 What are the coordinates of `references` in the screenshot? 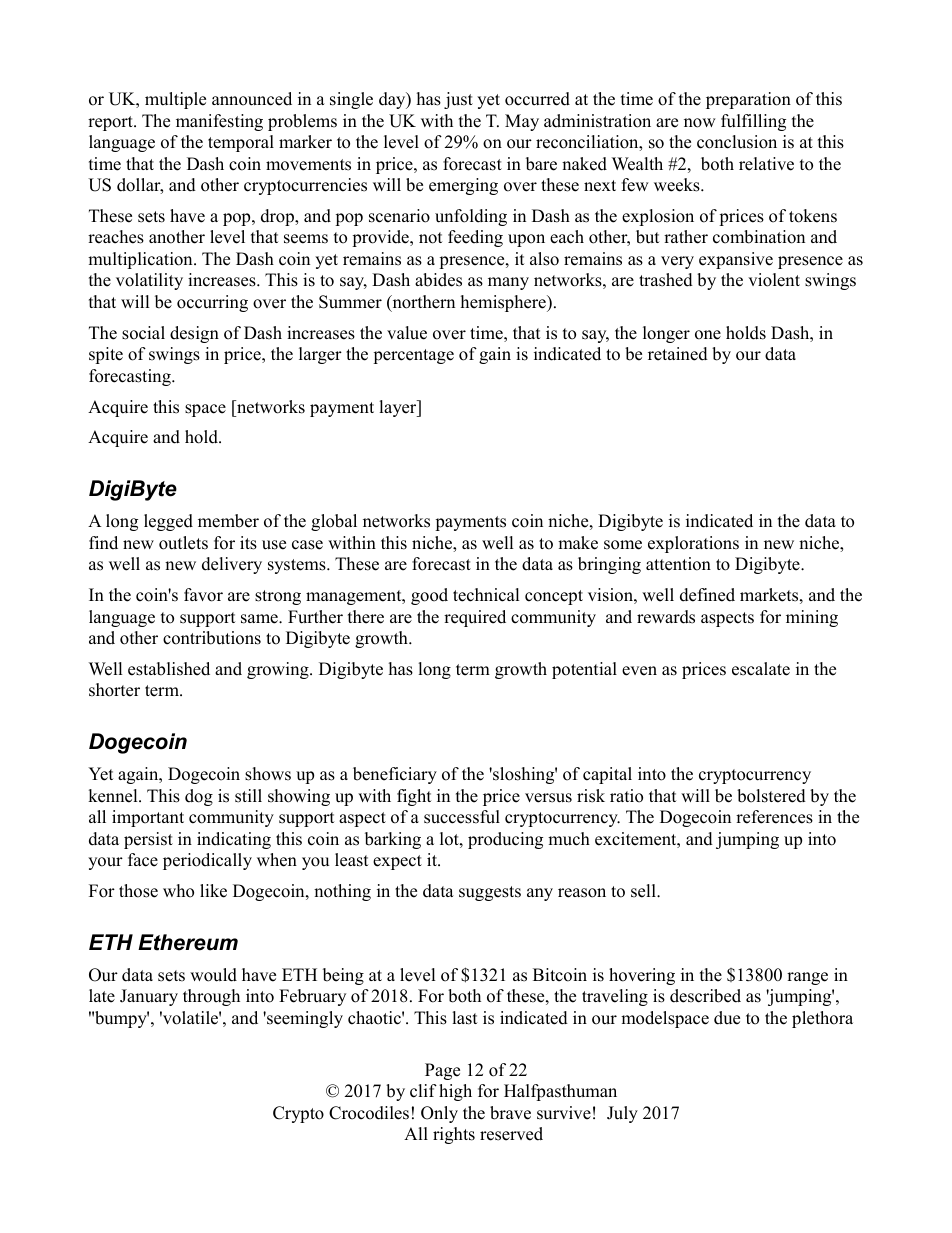 It's located at (774, 817).
